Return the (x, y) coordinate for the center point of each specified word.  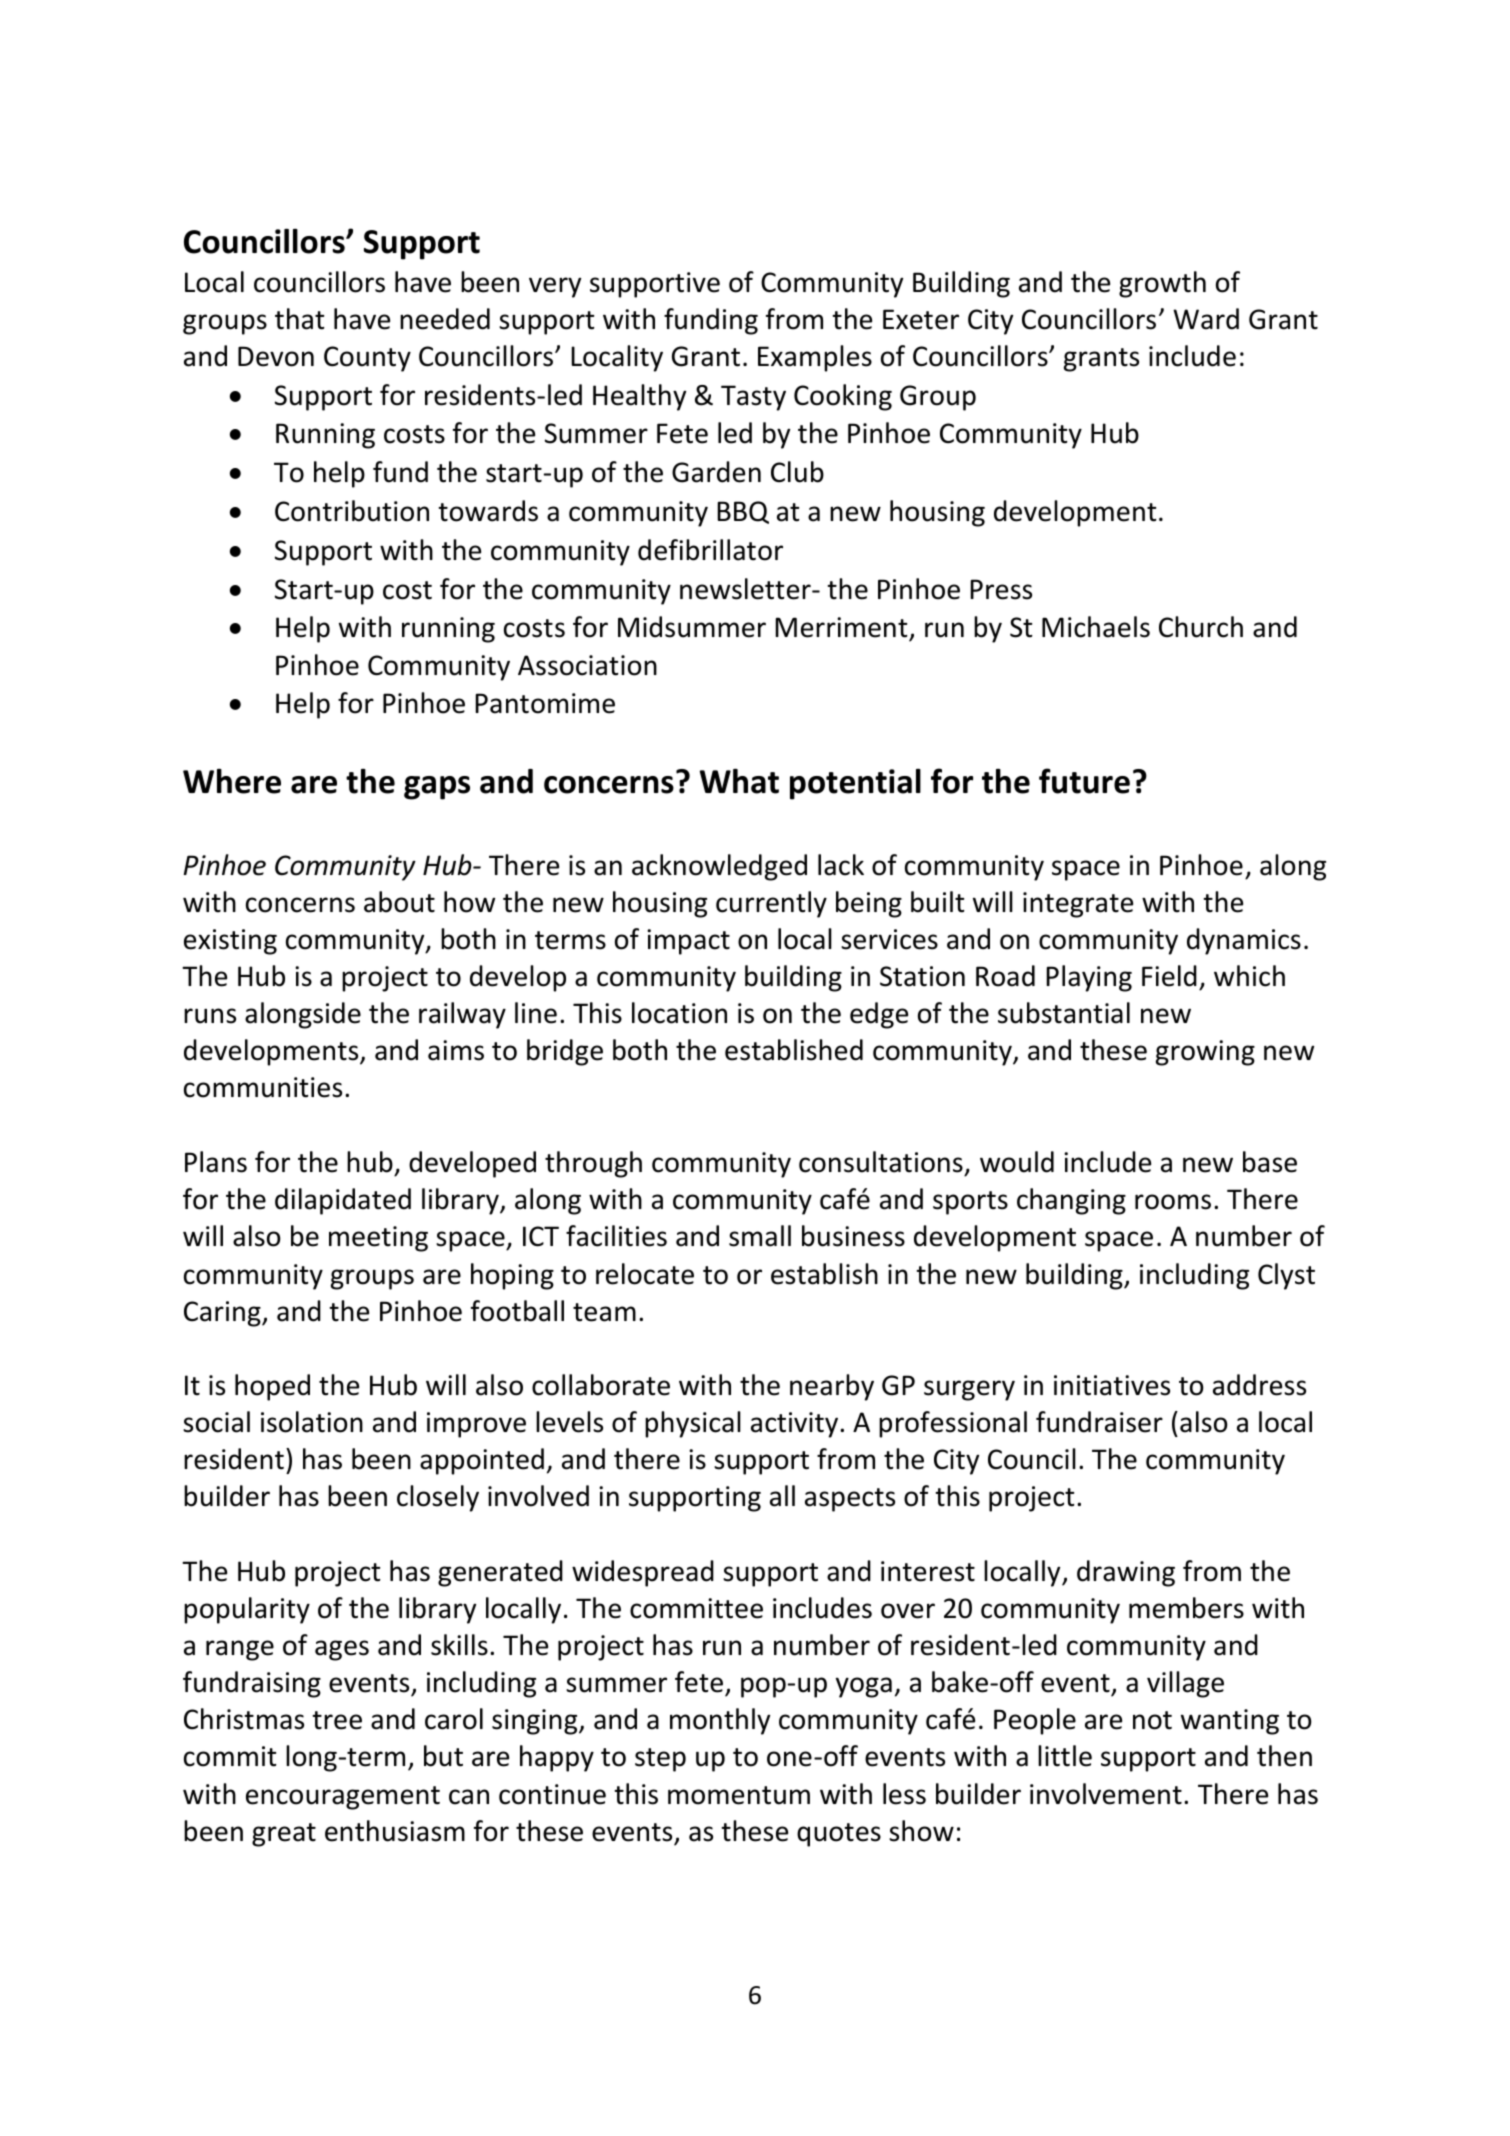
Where (232, 781)
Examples (815, 358)
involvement (1106, 1794)
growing (1205, 1053)
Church (1201, 627)
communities (263, 1087)
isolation (312, 1422)
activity (796, 1425)
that (300, 319)
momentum (739, 1795)
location (679, 1013)
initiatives (1112, 1385)
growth (1162, 284)
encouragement (343, 1798)
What (739, 781)
